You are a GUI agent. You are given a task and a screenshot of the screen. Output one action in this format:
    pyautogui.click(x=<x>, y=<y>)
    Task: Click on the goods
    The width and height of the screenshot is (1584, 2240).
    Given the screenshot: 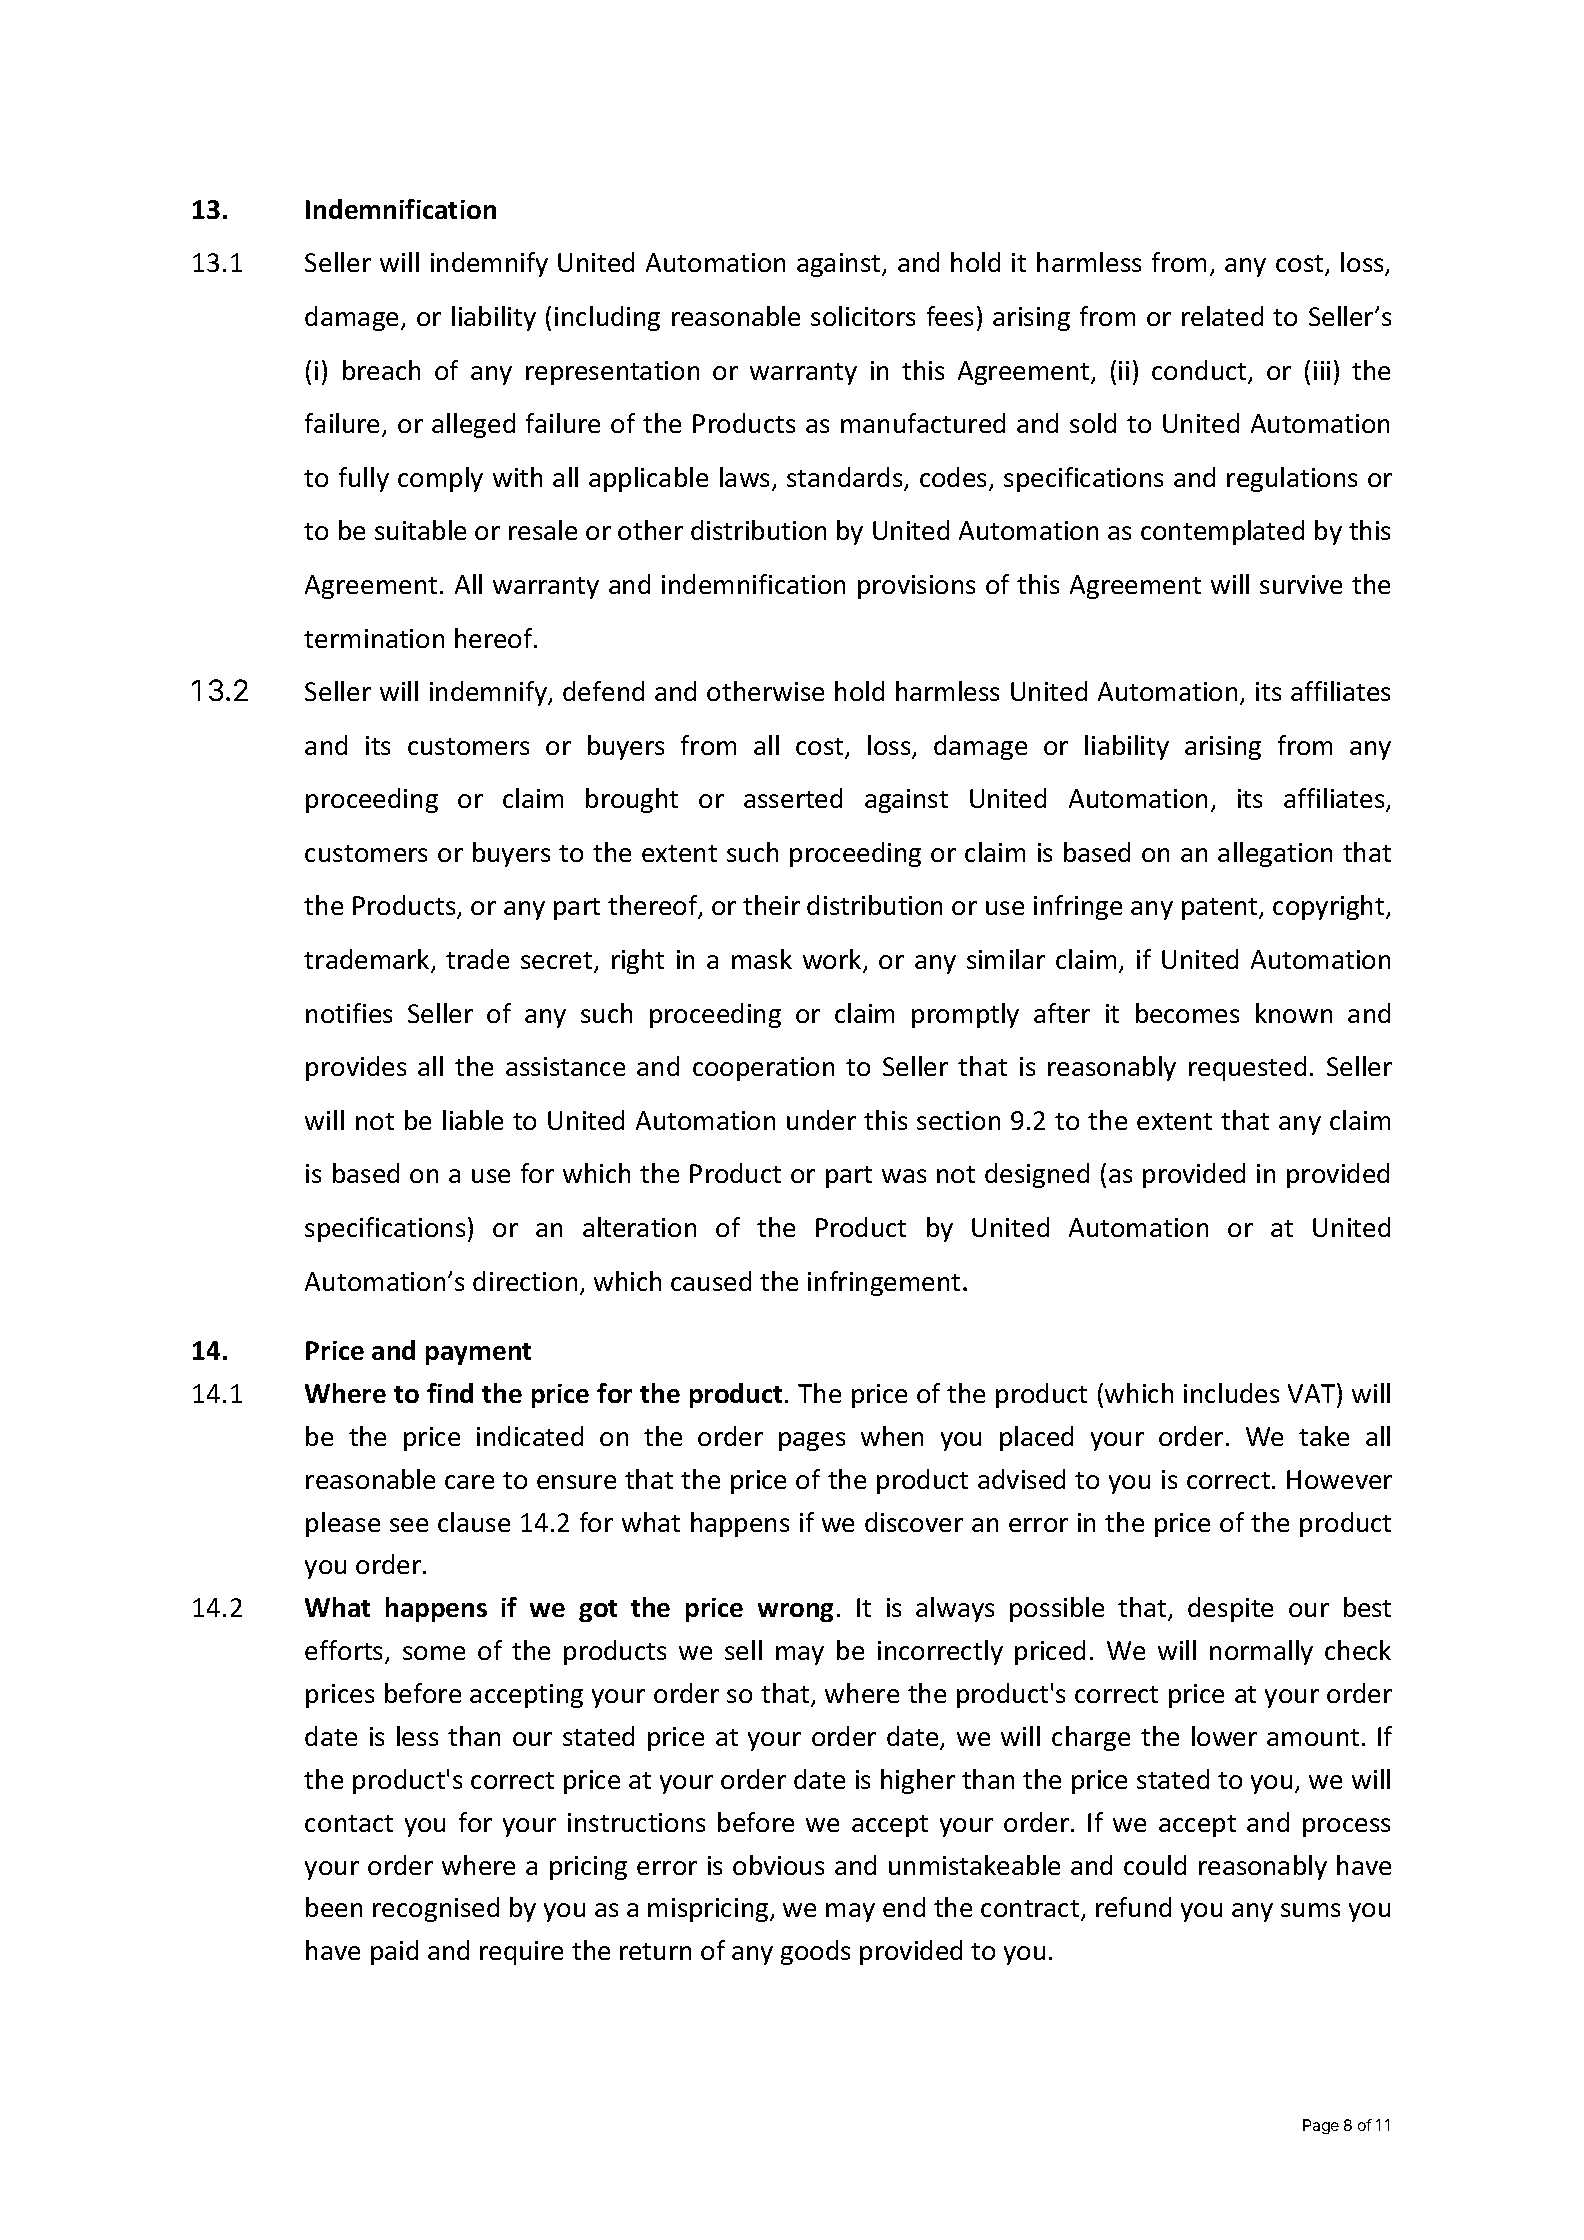 What is the action you would take?
    pyautogui.click(x=815, y=1952)
